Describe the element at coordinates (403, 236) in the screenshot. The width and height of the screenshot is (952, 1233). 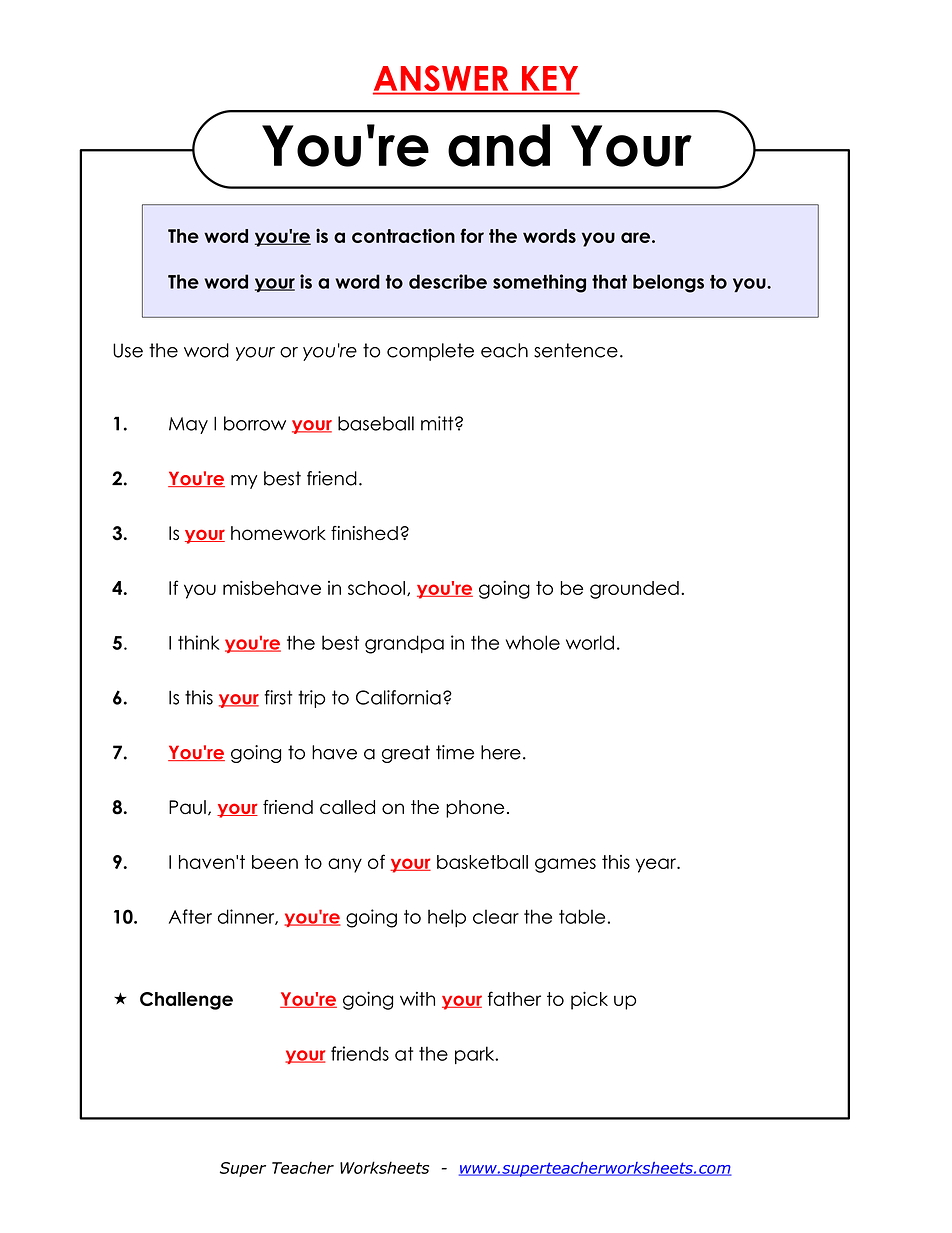
I see `contraction` at that location.
